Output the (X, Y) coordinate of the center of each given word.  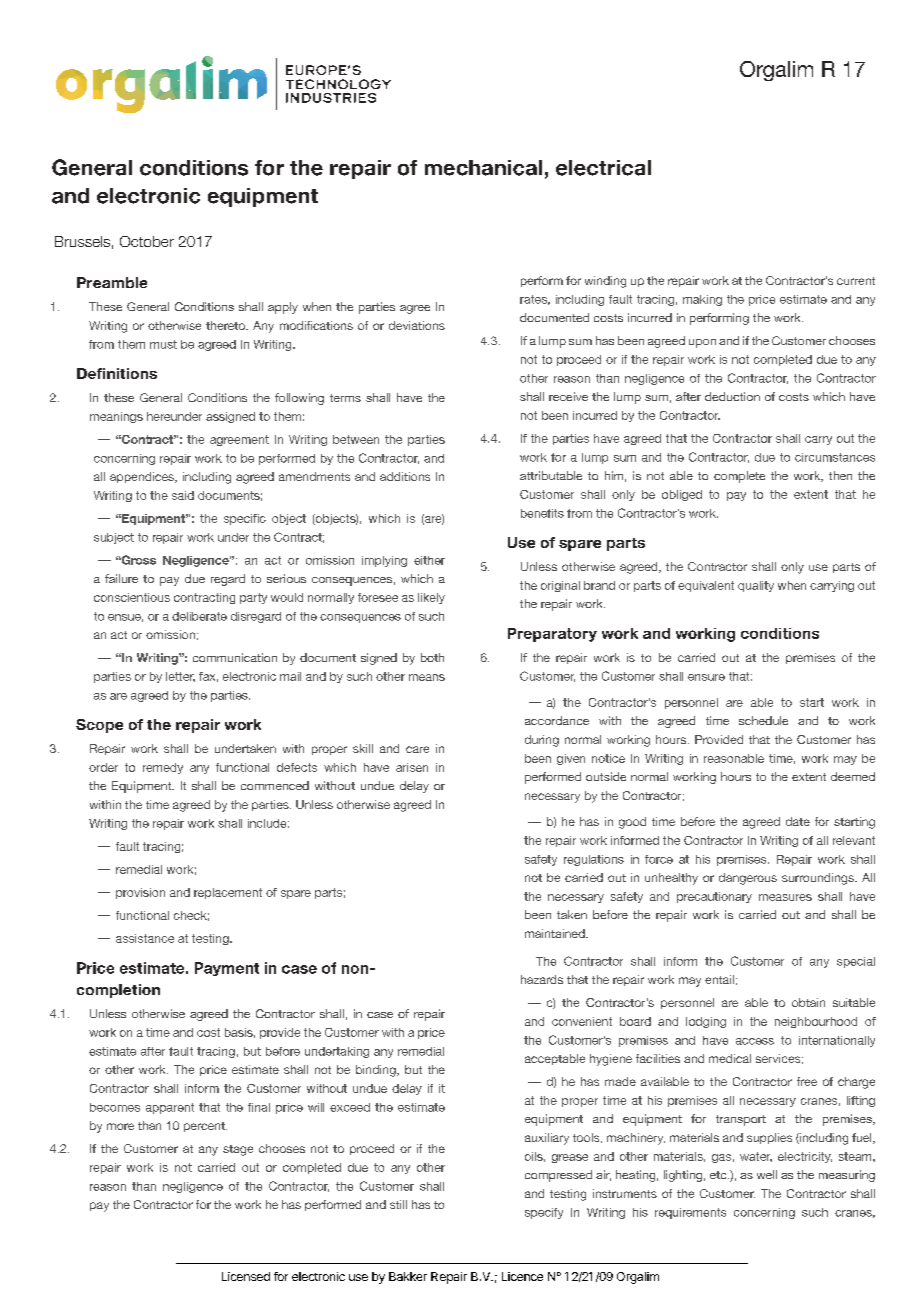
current (856, 281)
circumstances (835, 457)
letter (180, 677)
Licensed (246, 1276)
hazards (542, 979)
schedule (763, 720)
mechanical (483, 168)
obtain (808, 1002)
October (147, 241)
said (183, 495)
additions (405, 476)
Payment (227, 969)
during (542, 741)
